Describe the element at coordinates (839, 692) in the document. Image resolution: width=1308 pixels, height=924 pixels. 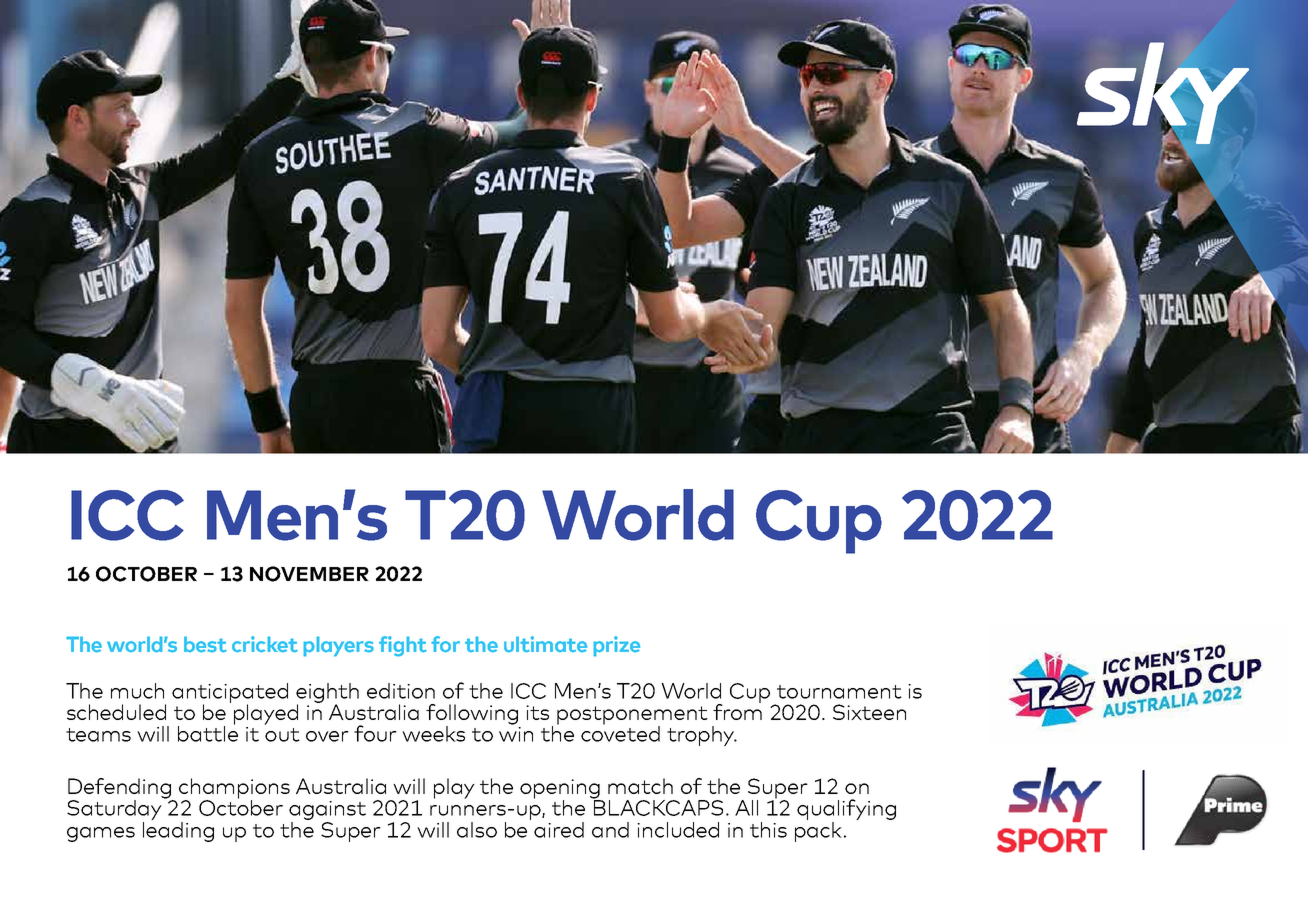
I see `tournament` at that location.
